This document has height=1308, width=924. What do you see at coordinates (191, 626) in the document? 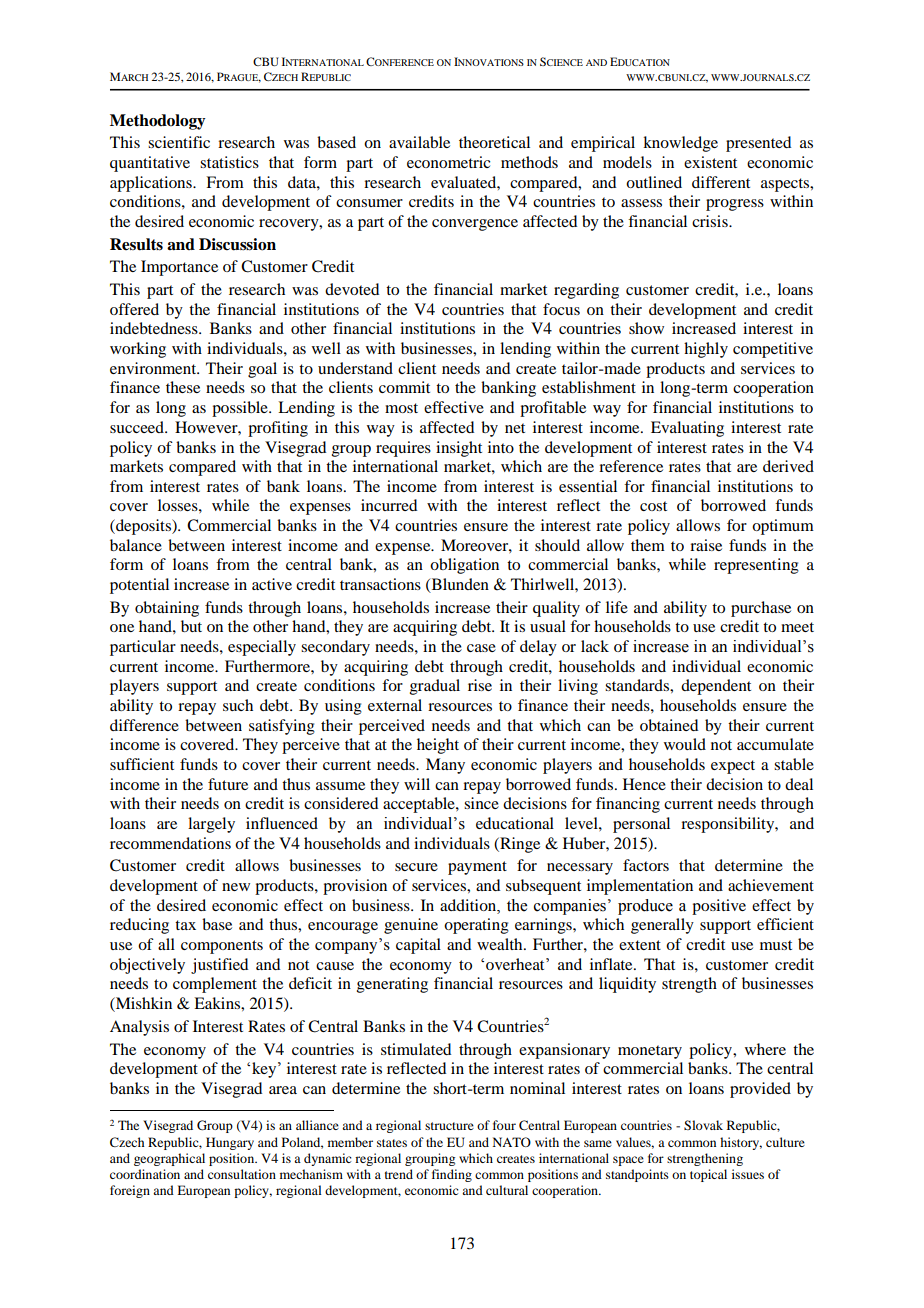
I see `but` at bounding box center [191, 626].
